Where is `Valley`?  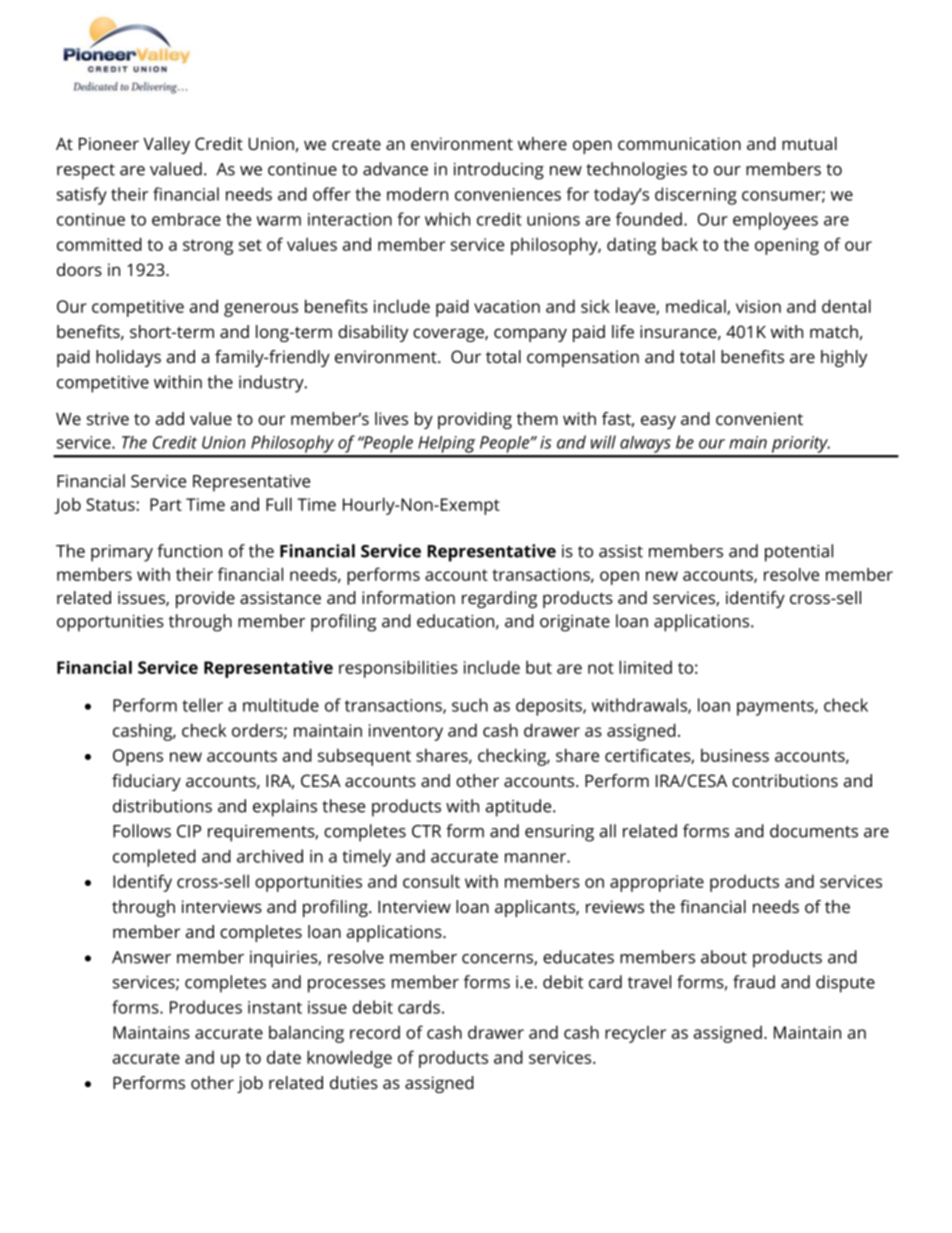
Valley is located at coordinates (166, 145).
